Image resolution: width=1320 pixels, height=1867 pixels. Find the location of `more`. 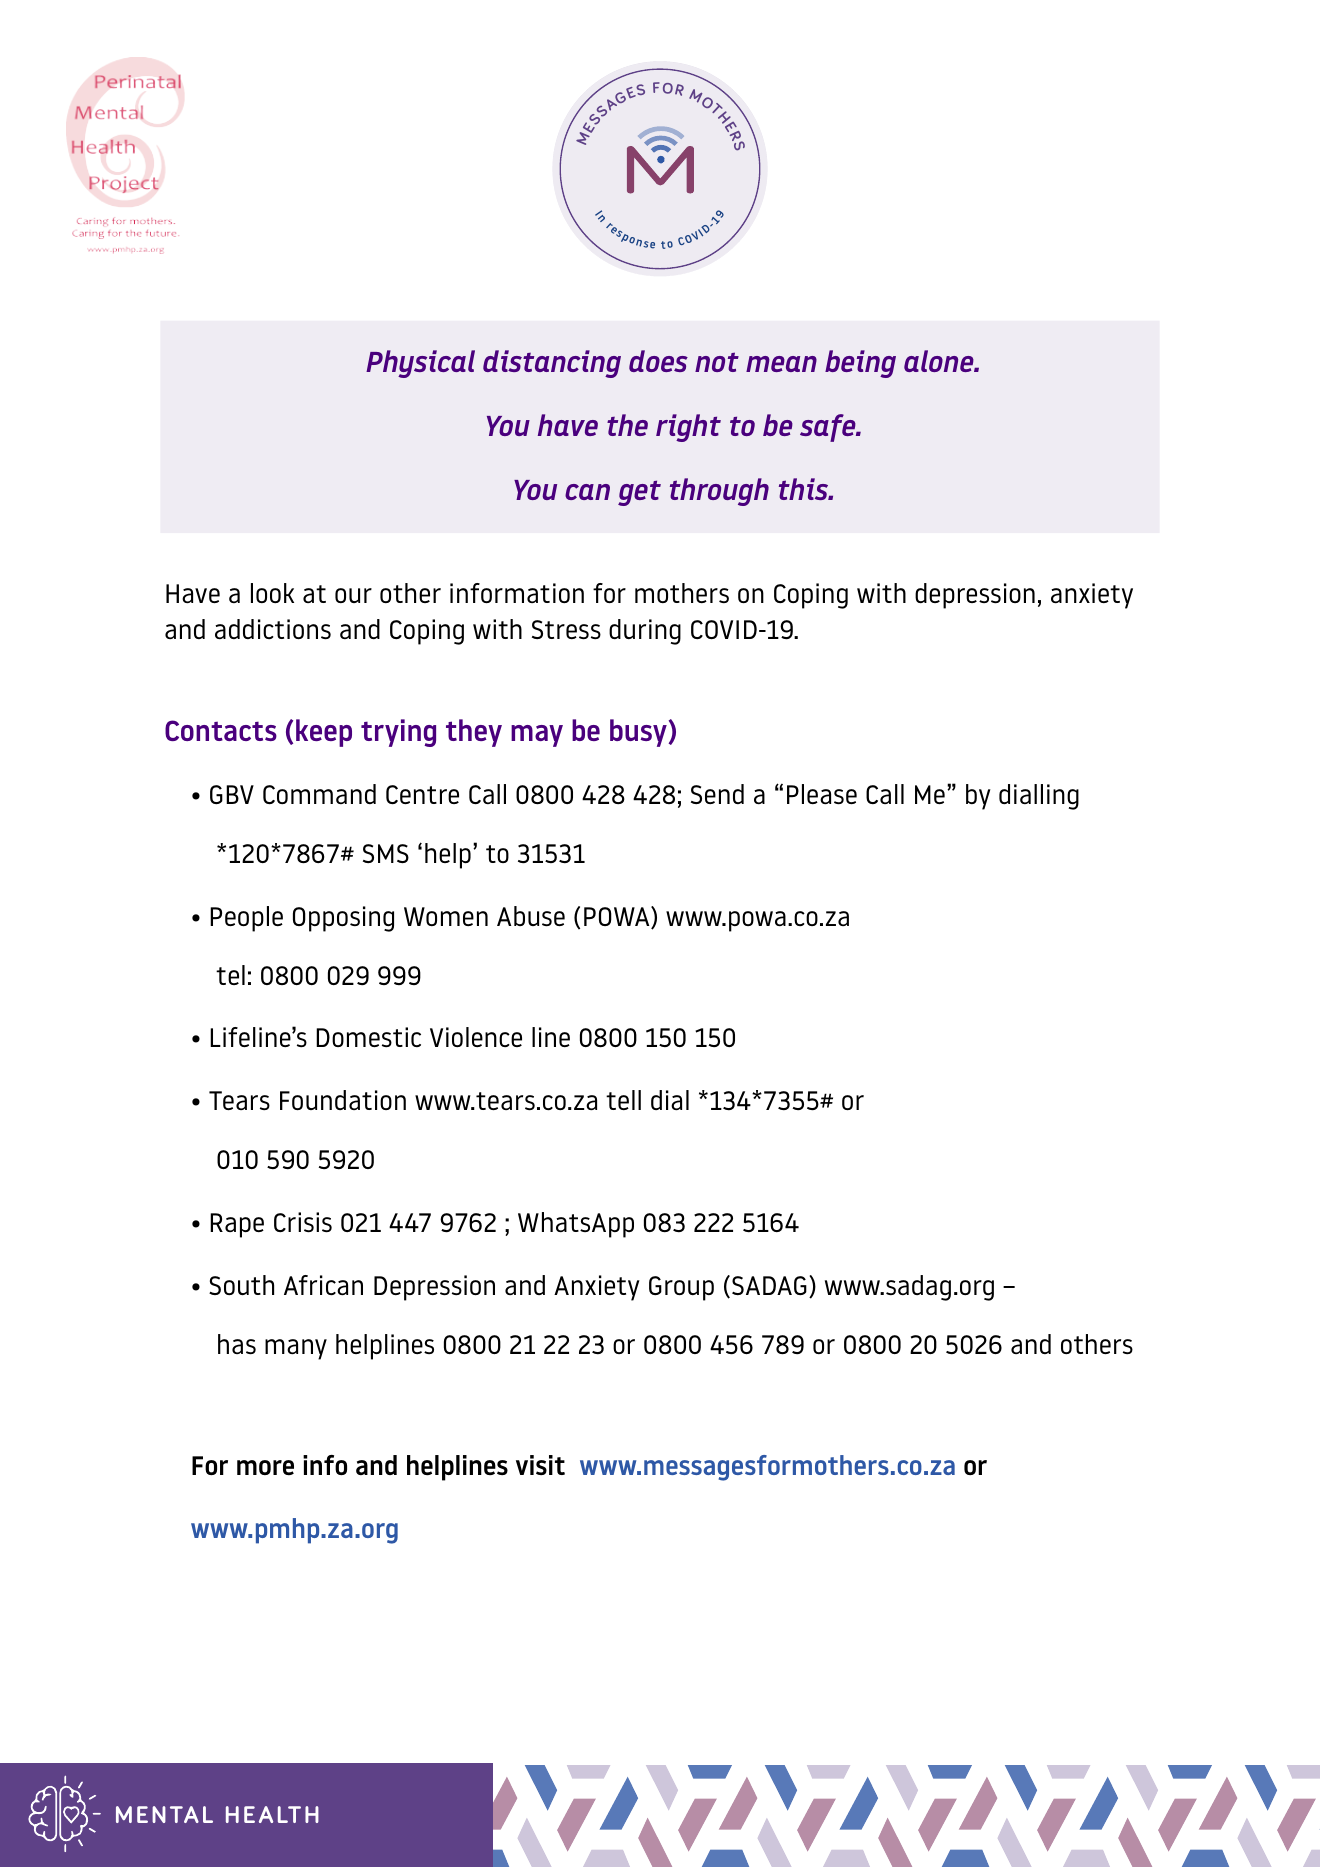

more is located at coordinates (265, 1467).
